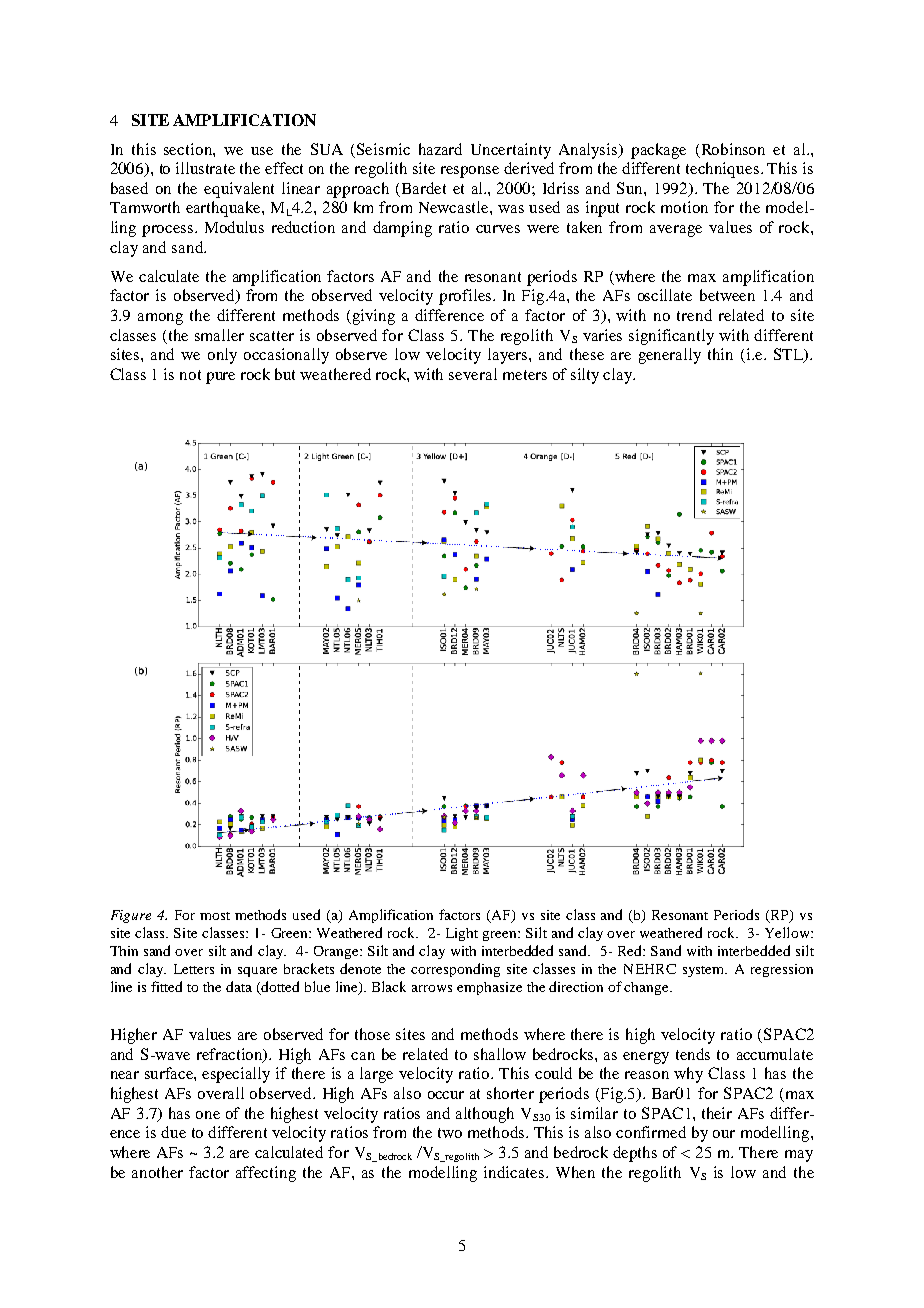  I want to click on system, so click(705, 971).
